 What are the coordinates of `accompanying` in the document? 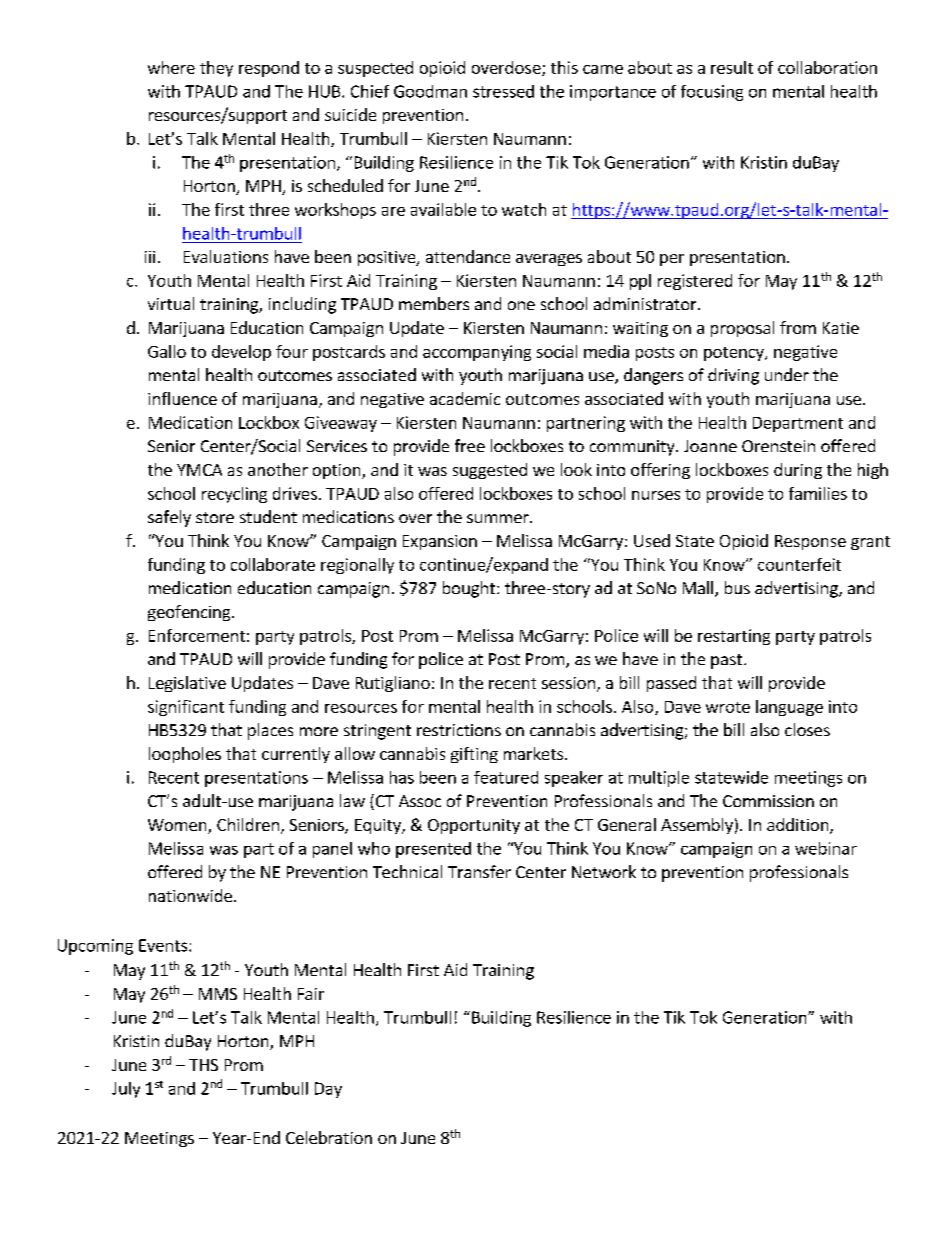 It's located at (477, 353).
